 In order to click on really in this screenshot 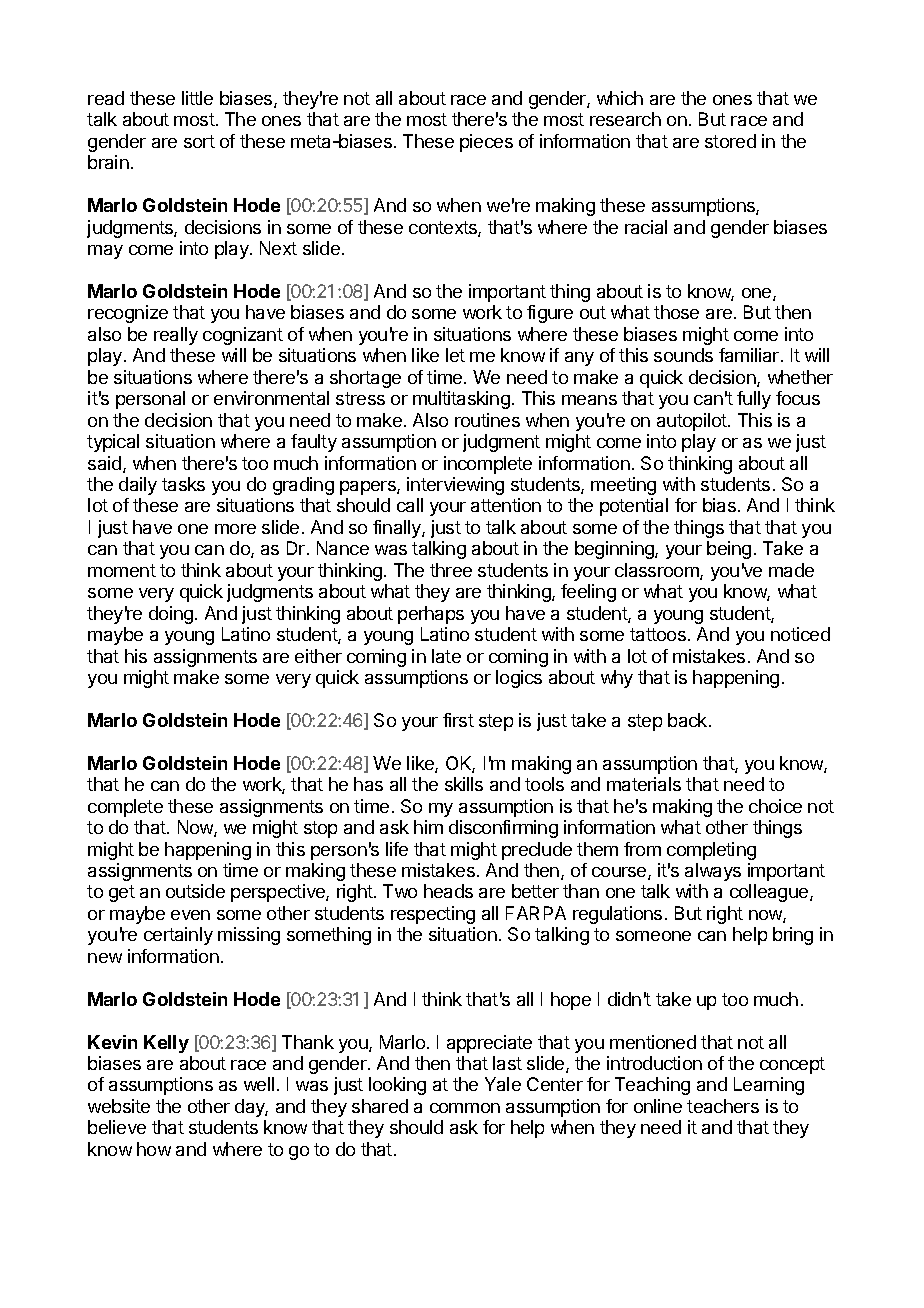, I will do `click(176, 336)`.
